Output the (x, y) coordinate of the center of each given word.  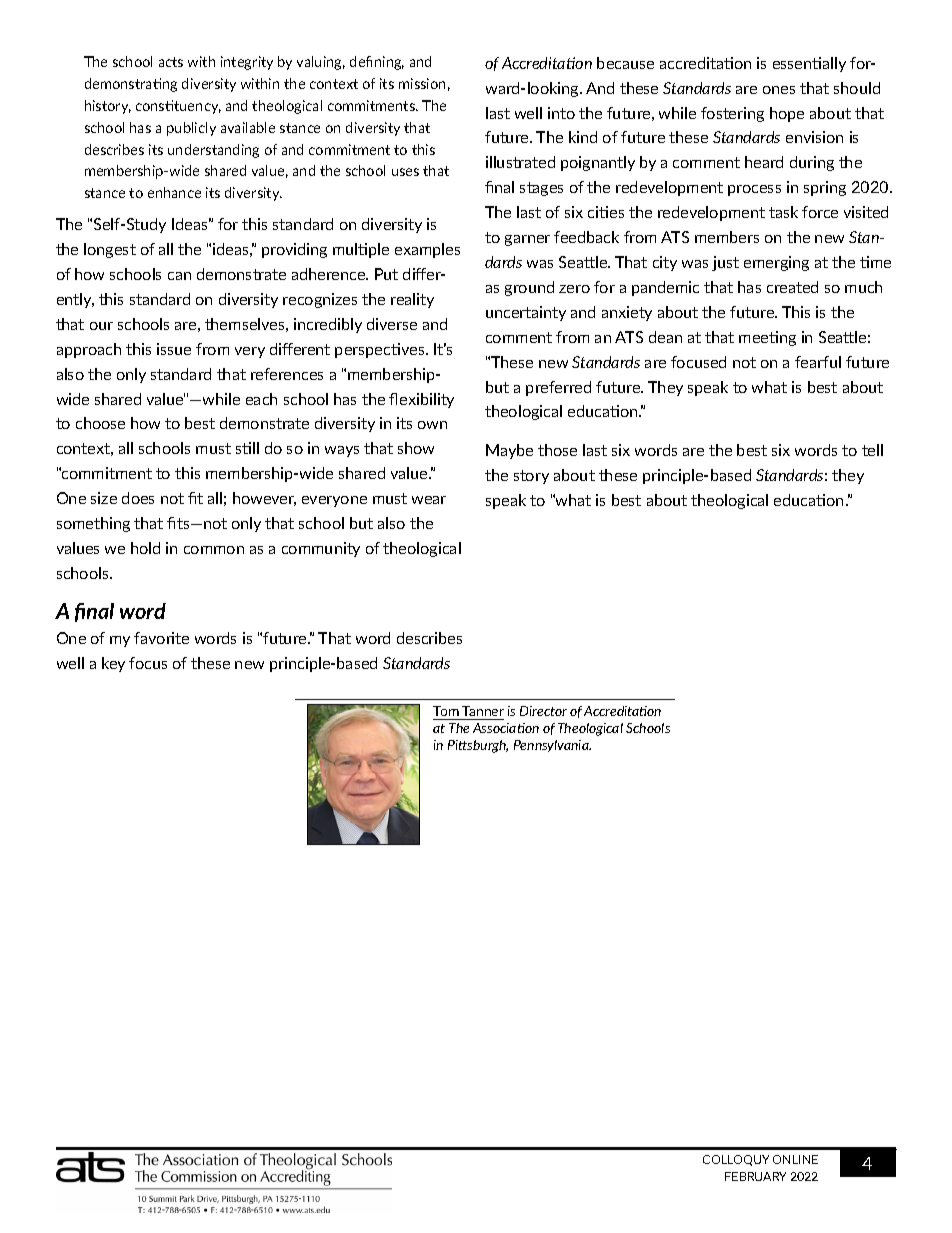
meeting (767, 338)
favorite (161, 638)
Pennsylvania (552, 746)
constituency (178, 107)
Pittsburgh (478, 746)
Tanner (483, 711)
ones (779, 90)
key (113, 664)
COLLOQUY (736, 1160)
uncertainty (526, 313)
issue (174, 349)
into (561, 113)
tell (872, 450)
